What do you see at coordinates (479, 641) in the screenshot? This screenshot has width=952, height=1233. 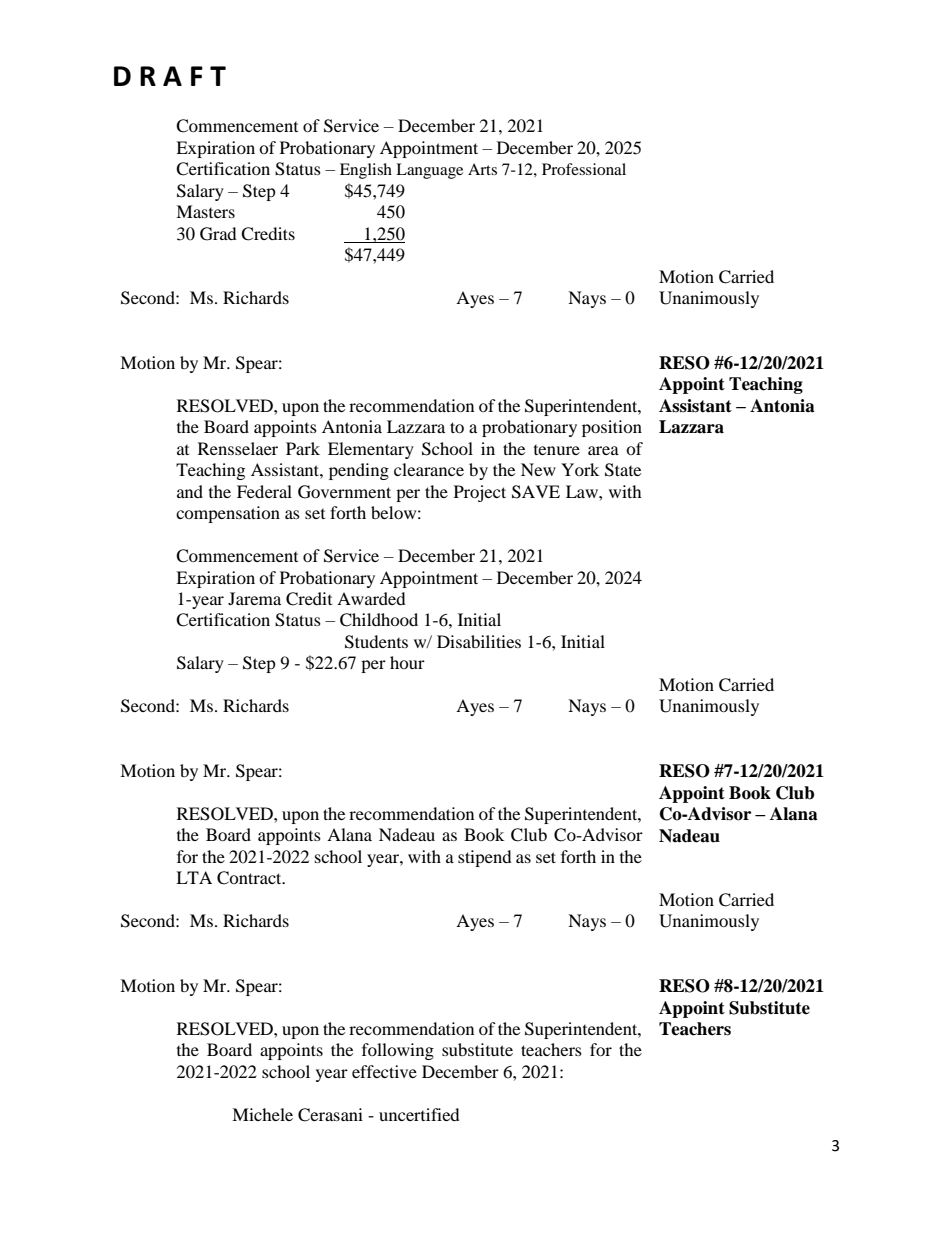 I see `Disabilities` at bounding box center [479, 641].
